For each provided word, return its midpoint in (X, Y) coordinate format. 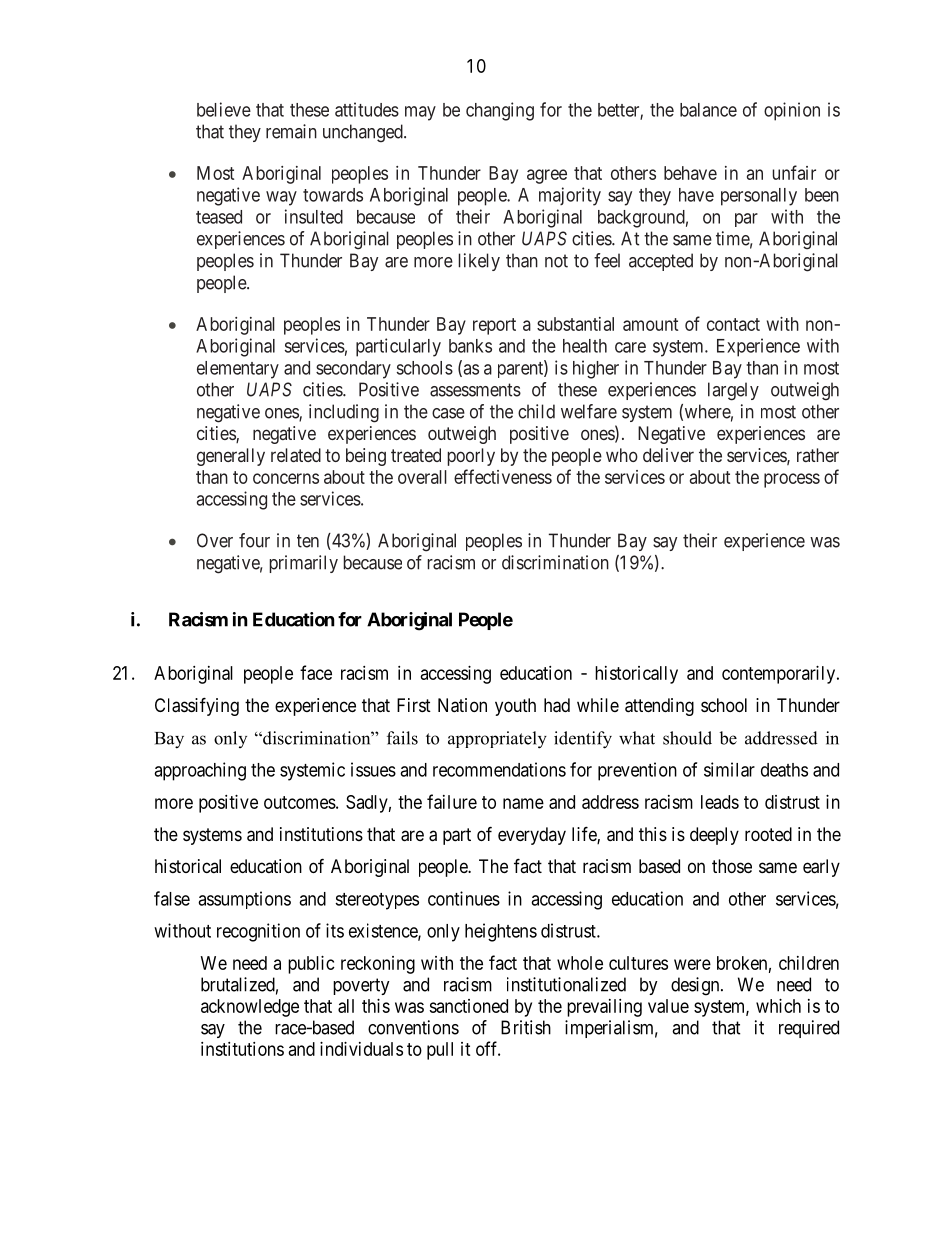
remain (291, 131)
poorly (471, 457)
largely (733, 391)
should (687, 738)
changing (500, 111)
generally (231, 457)
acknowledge (250, 1008)
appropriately (497, 740)
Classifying (197, 706)
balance (708, 110)
